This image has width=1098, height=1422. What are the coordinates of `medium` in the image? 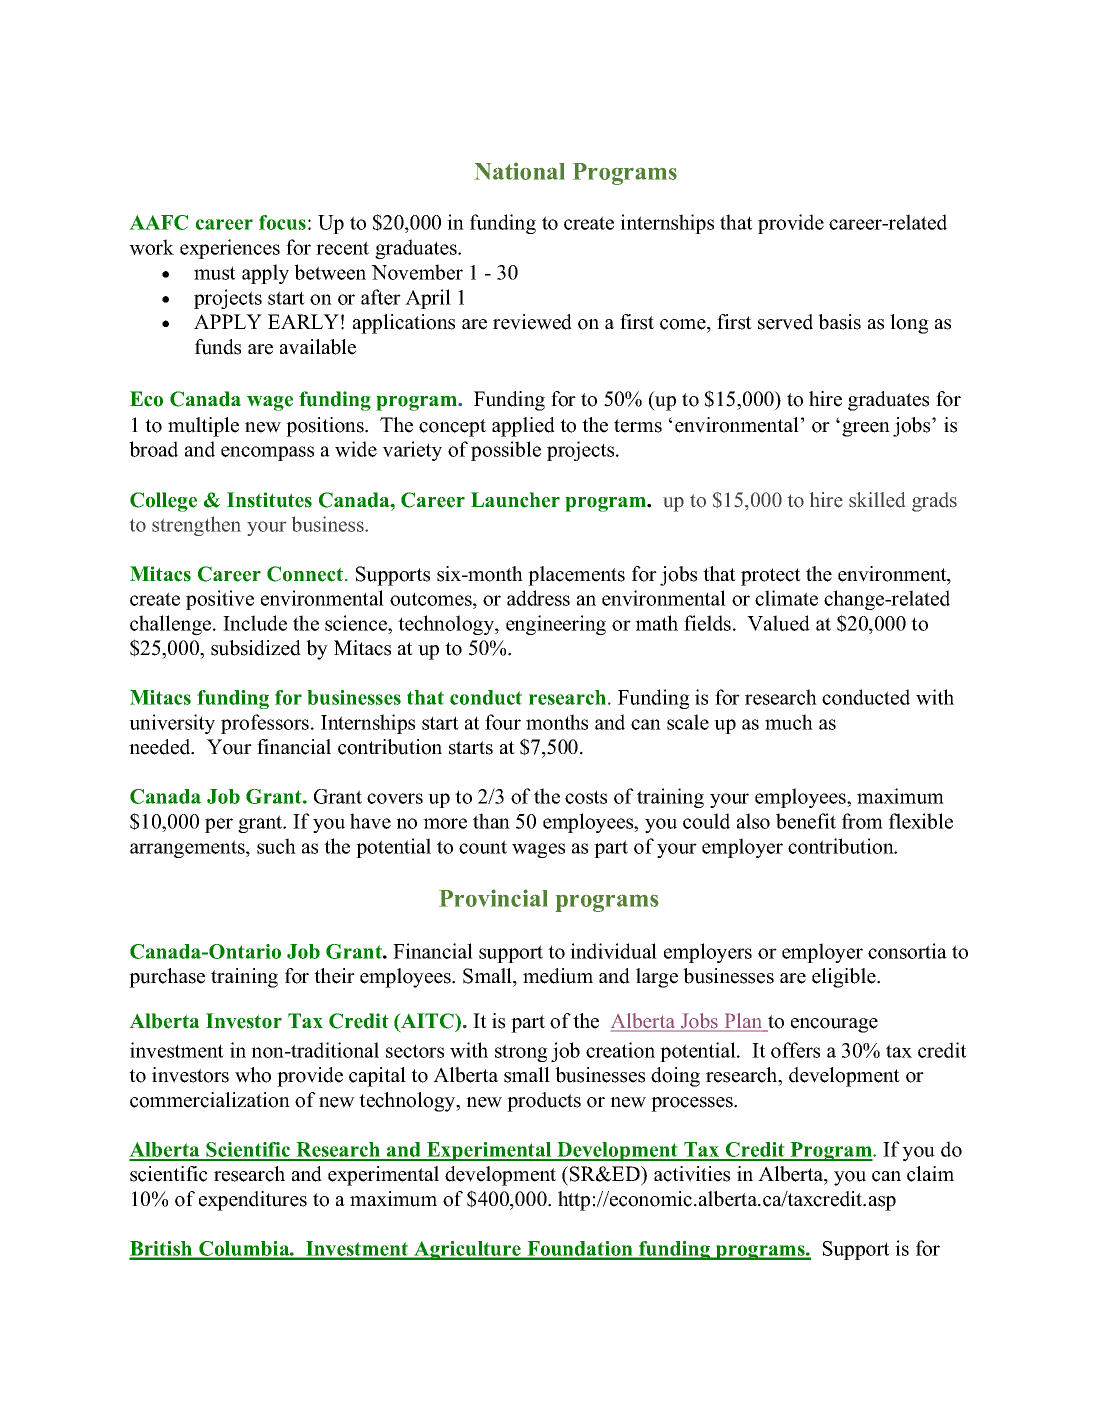 It's located at (558, 976).
